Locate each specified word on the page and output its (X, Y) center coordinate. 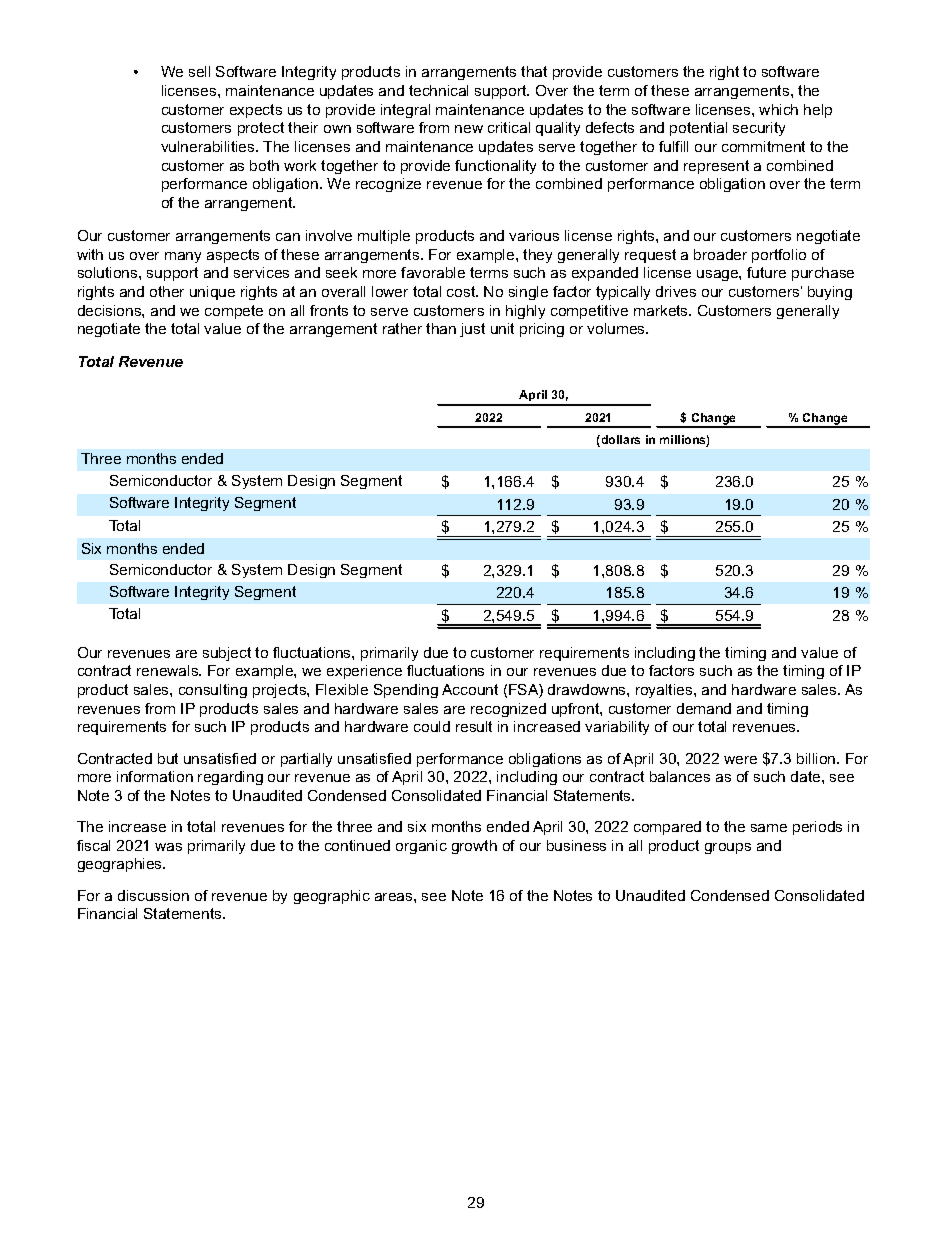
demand (704, 708)
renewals (169, 670)
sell (199, 71)
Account (470, 689)
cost (462, 291)
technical (438, 90)
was (168, 847)
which (778, 109)
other (167, 291)
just (472, 330)
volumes (617, 328)
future (766, 272)
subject (227, 654)
